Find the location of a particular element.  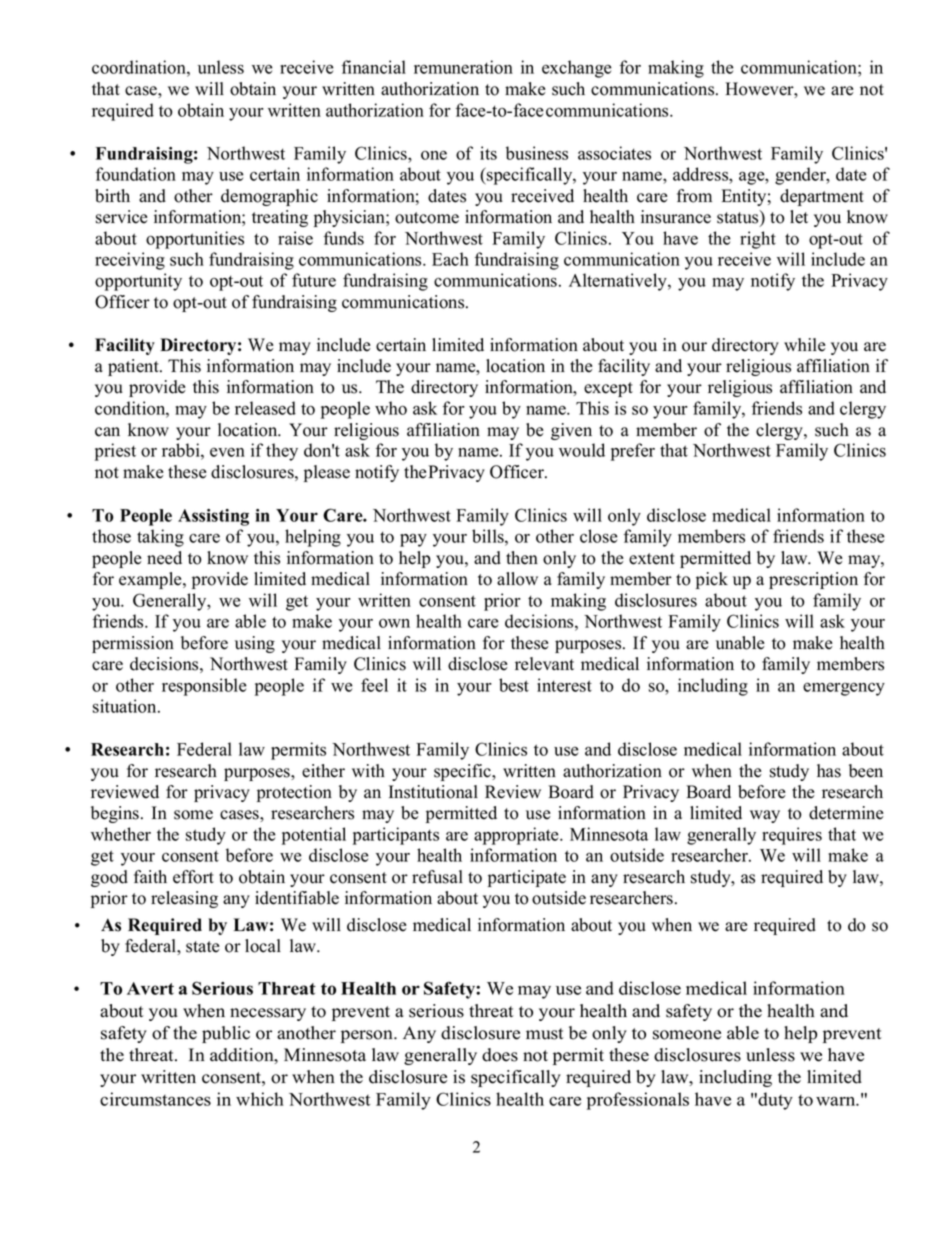

appropriate is located at coordinates (517, 836).
